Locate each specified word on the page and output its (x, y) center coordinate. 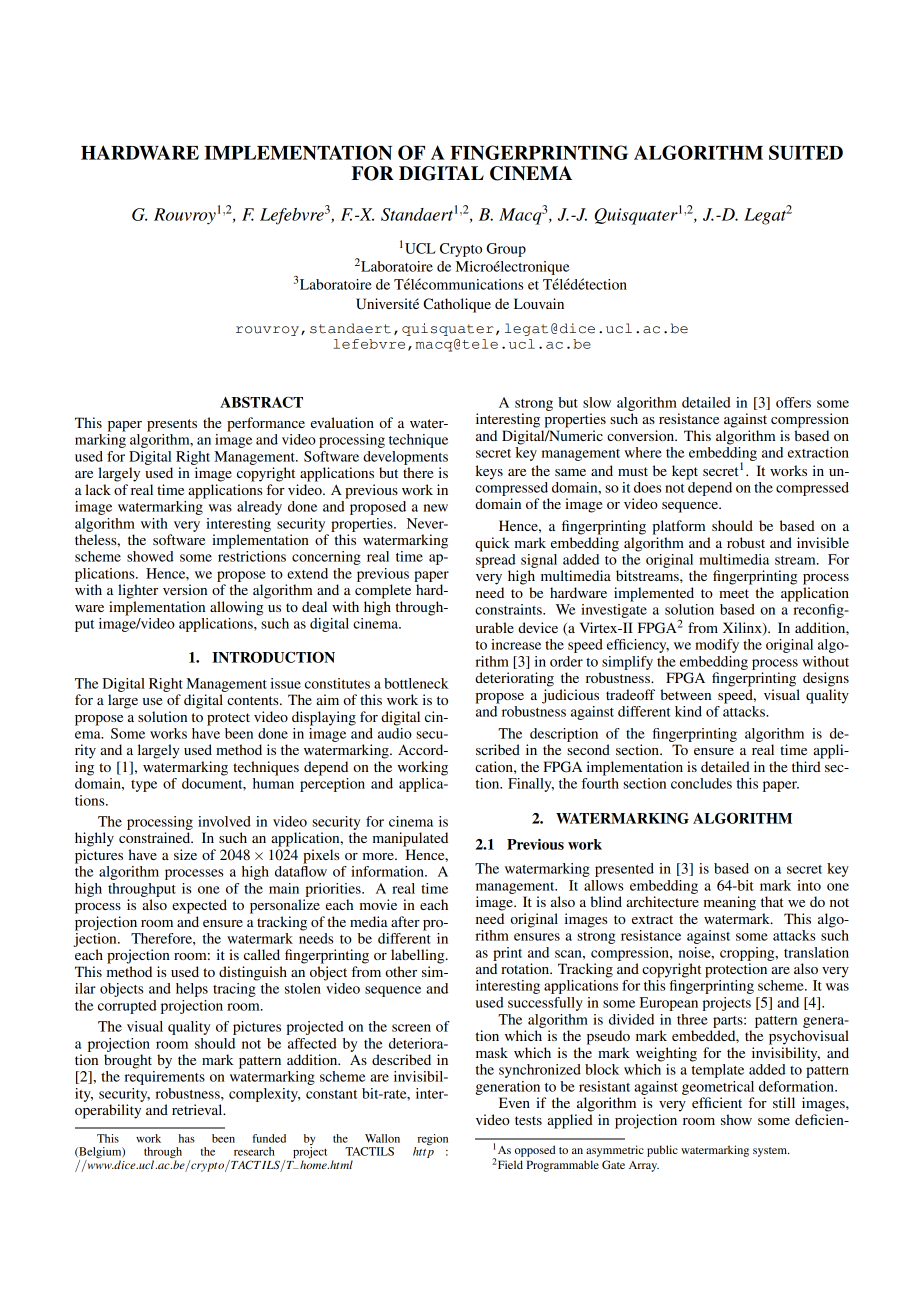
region (433, 1139)
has (187, 1138)
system (771, 1152)
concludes (701, 783)
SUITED (806, 152)
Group (506, 250)
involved (224, 821)
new (436, 508)
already (259, 508)
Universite (387, 304)
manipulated (410, 839)
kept (685, 472)
